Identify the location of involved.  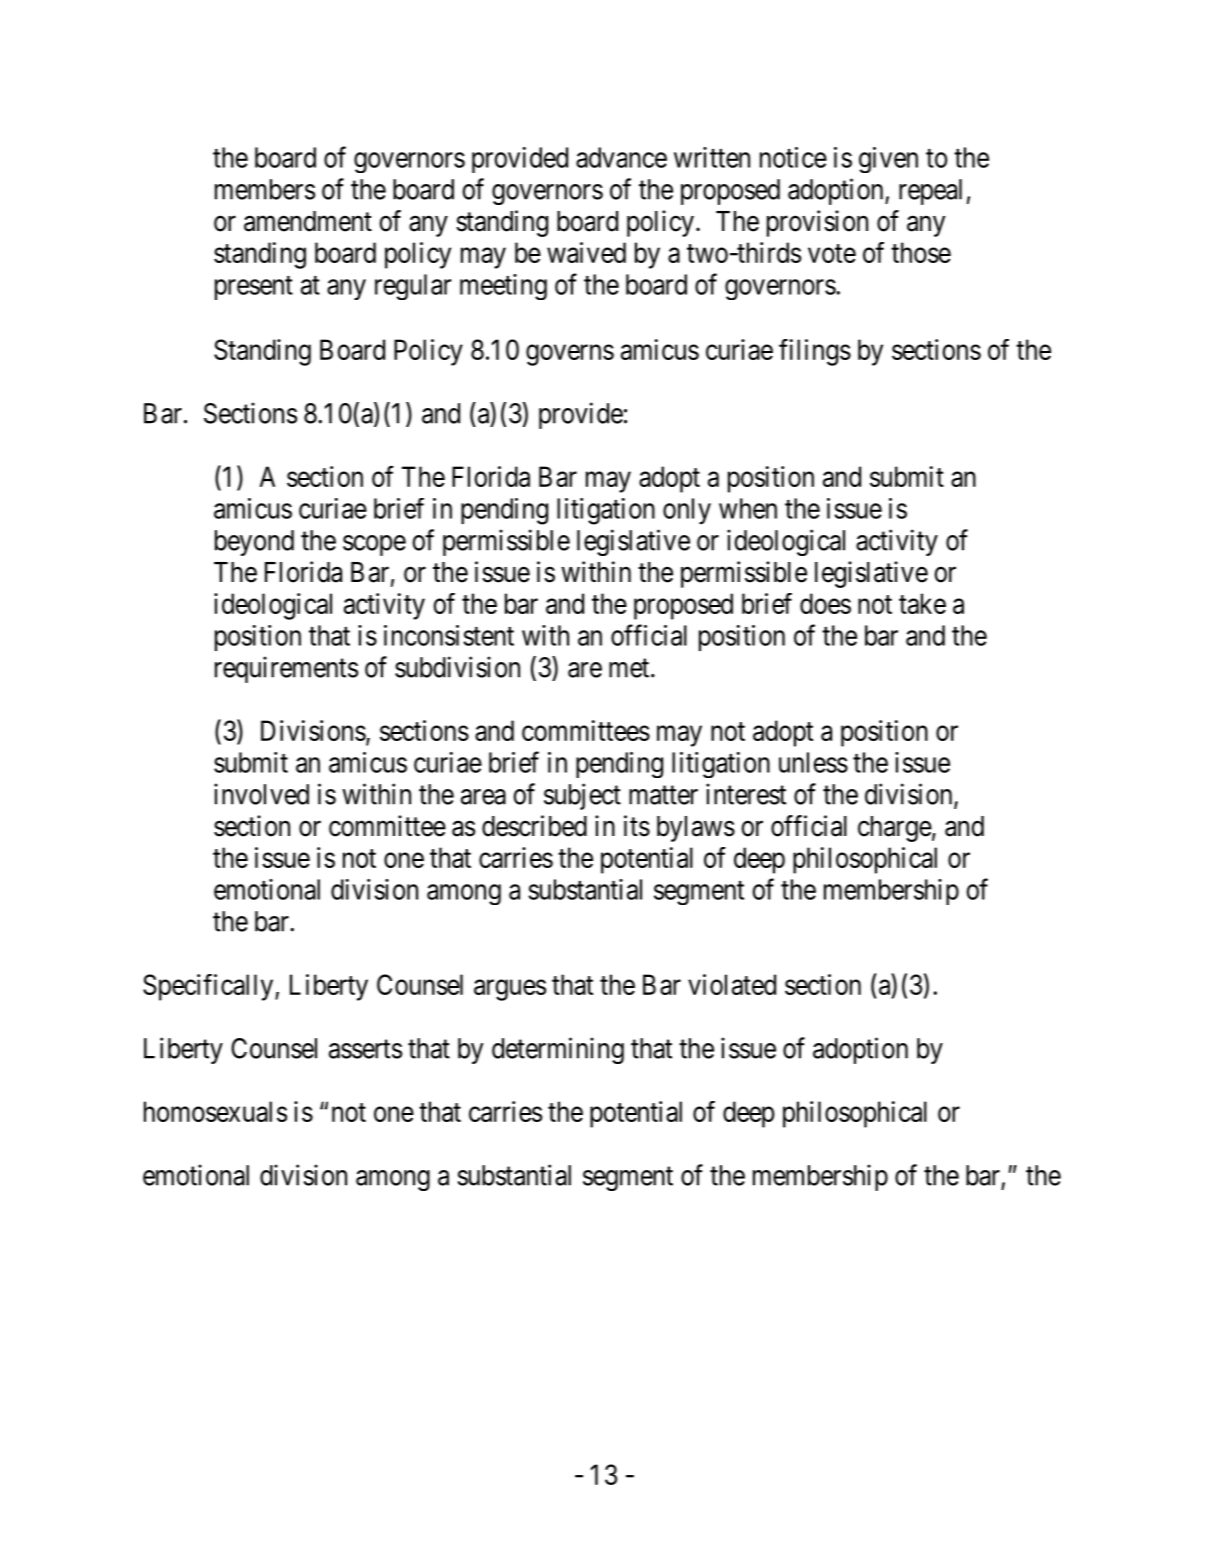
(261, 794).
